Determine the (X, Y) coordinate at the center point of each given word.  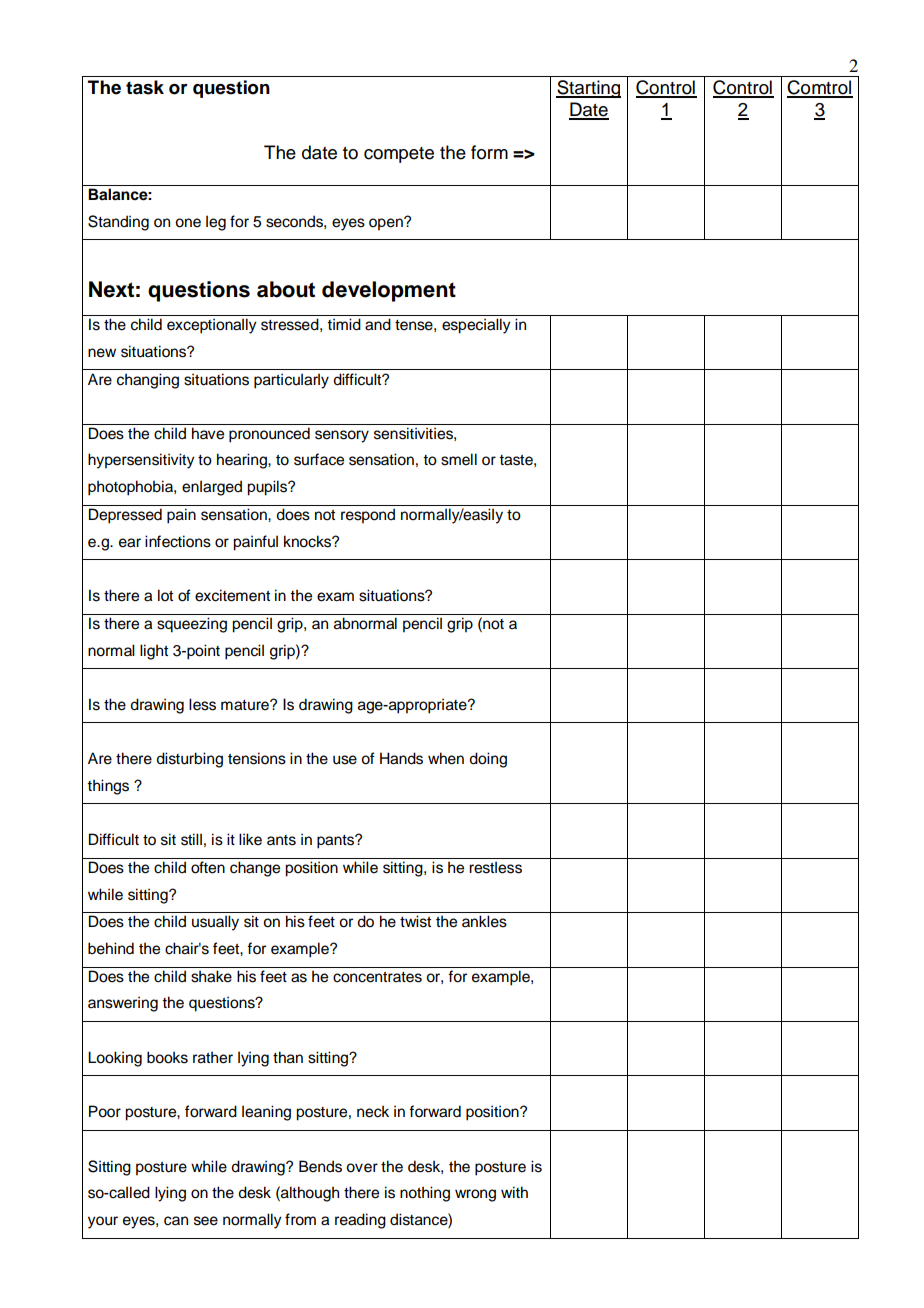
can (176, 1221)
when (446, 758)
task (145, 87)
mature (246, 705)
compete (399, 155)
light (154, 652)
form (489, 152)
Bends (320, 1166)
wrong (475, 1195)
